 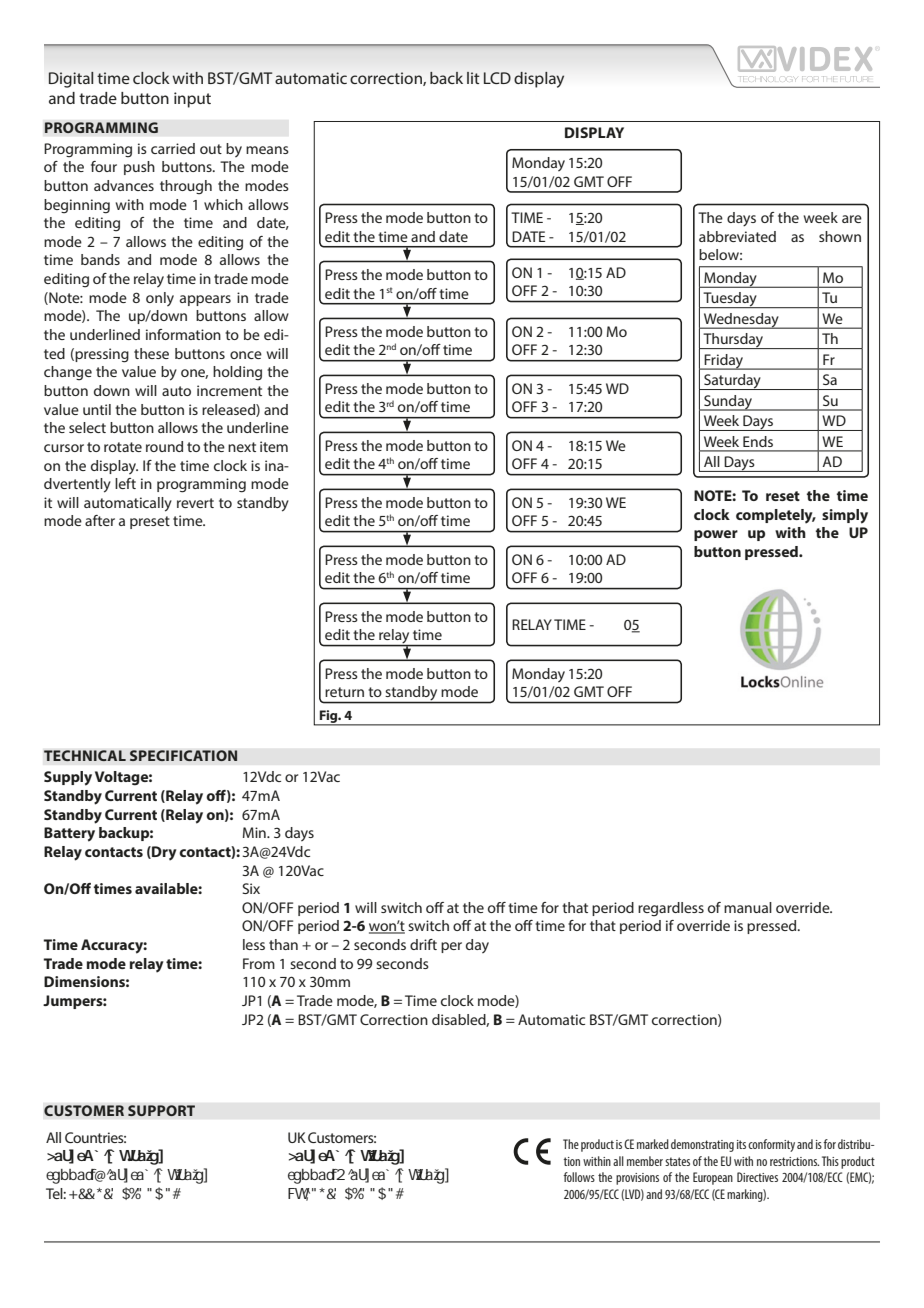 I want to click on conformity, so click(x=771, y=1145).
